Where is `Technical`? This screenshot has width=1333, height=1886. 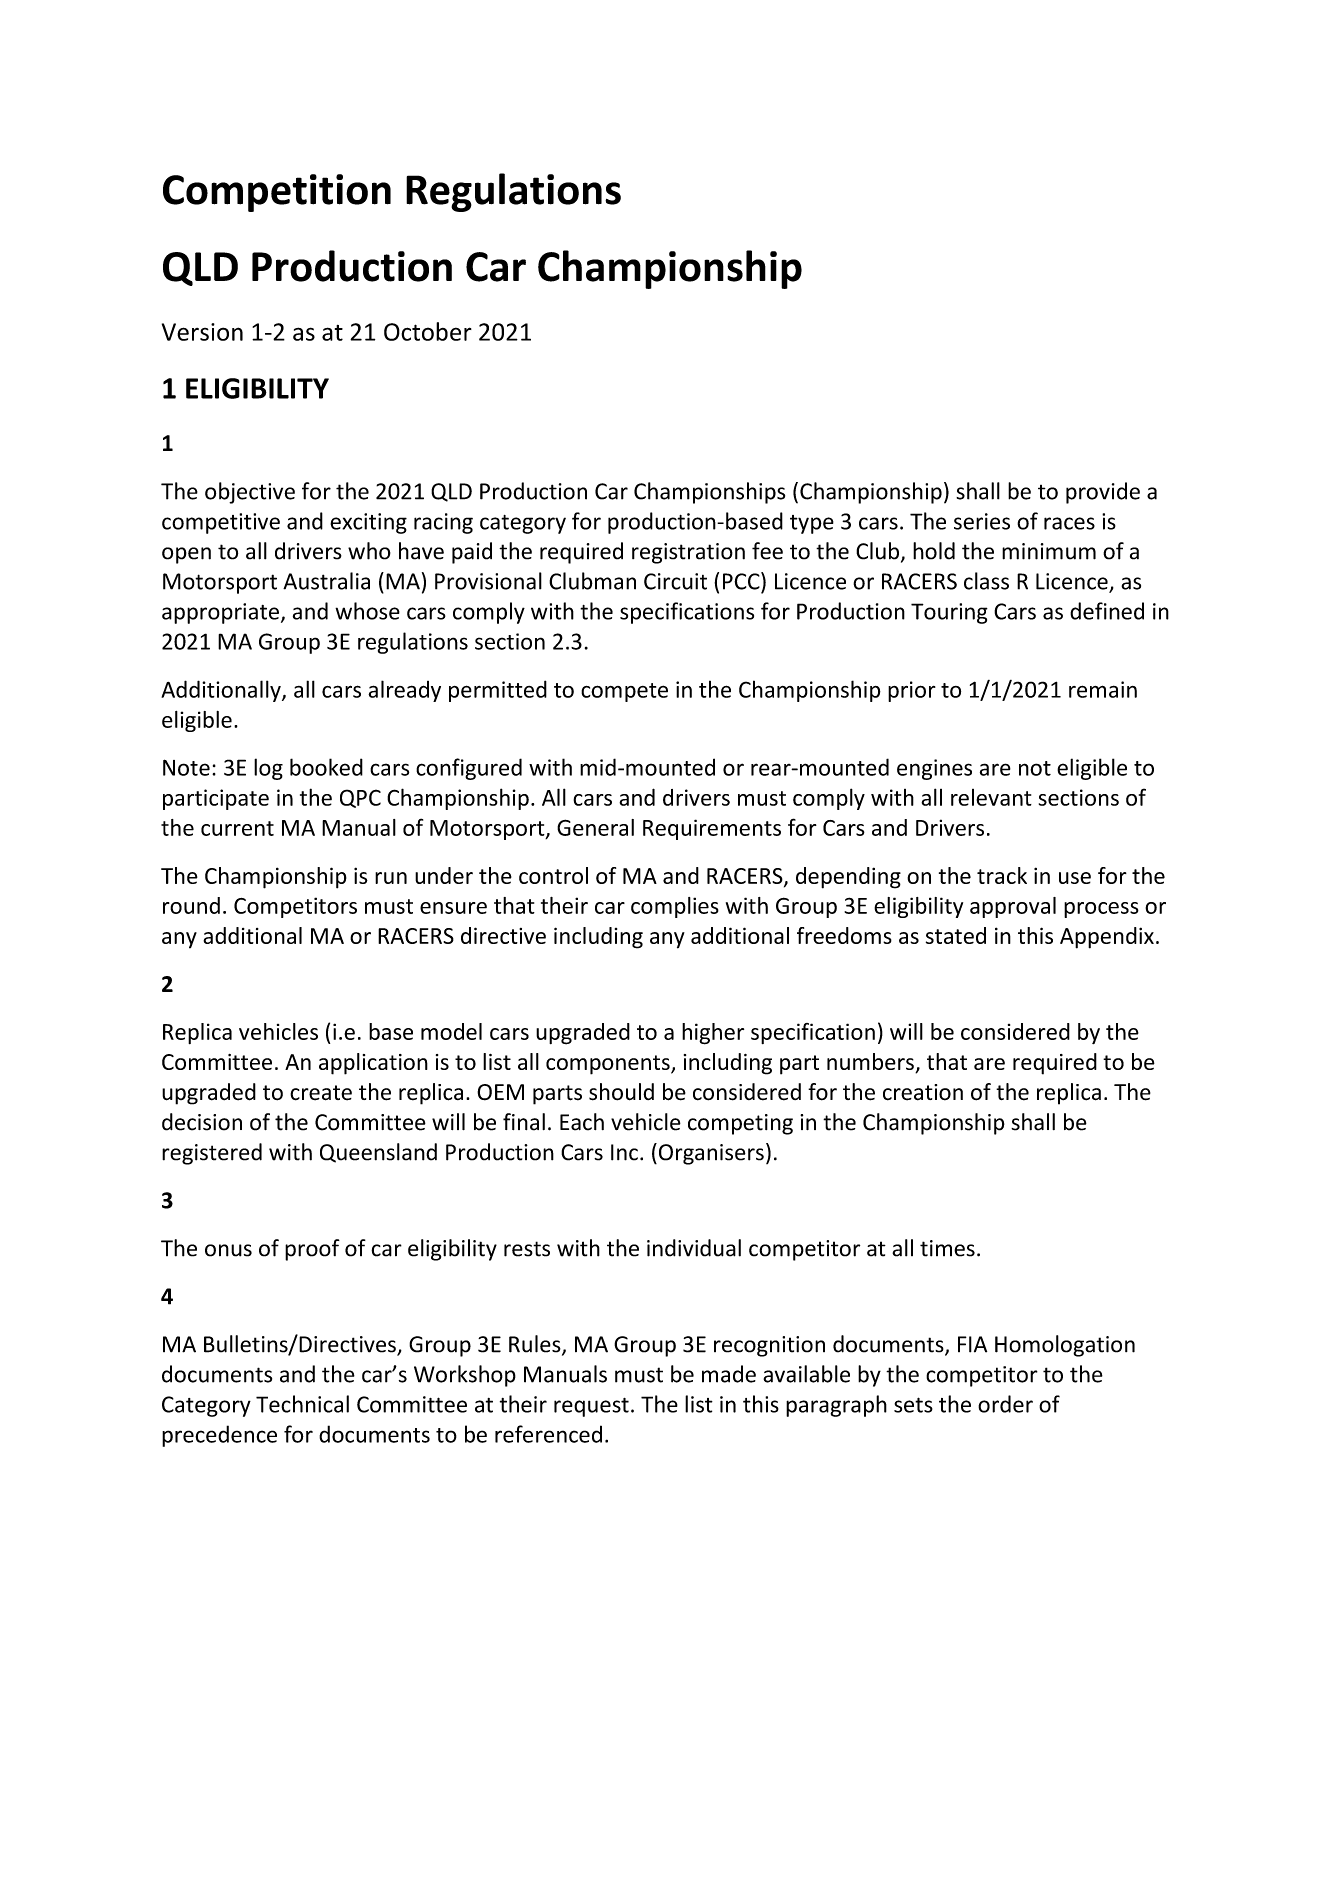
Technical is located at coordinates (302, 1404).
